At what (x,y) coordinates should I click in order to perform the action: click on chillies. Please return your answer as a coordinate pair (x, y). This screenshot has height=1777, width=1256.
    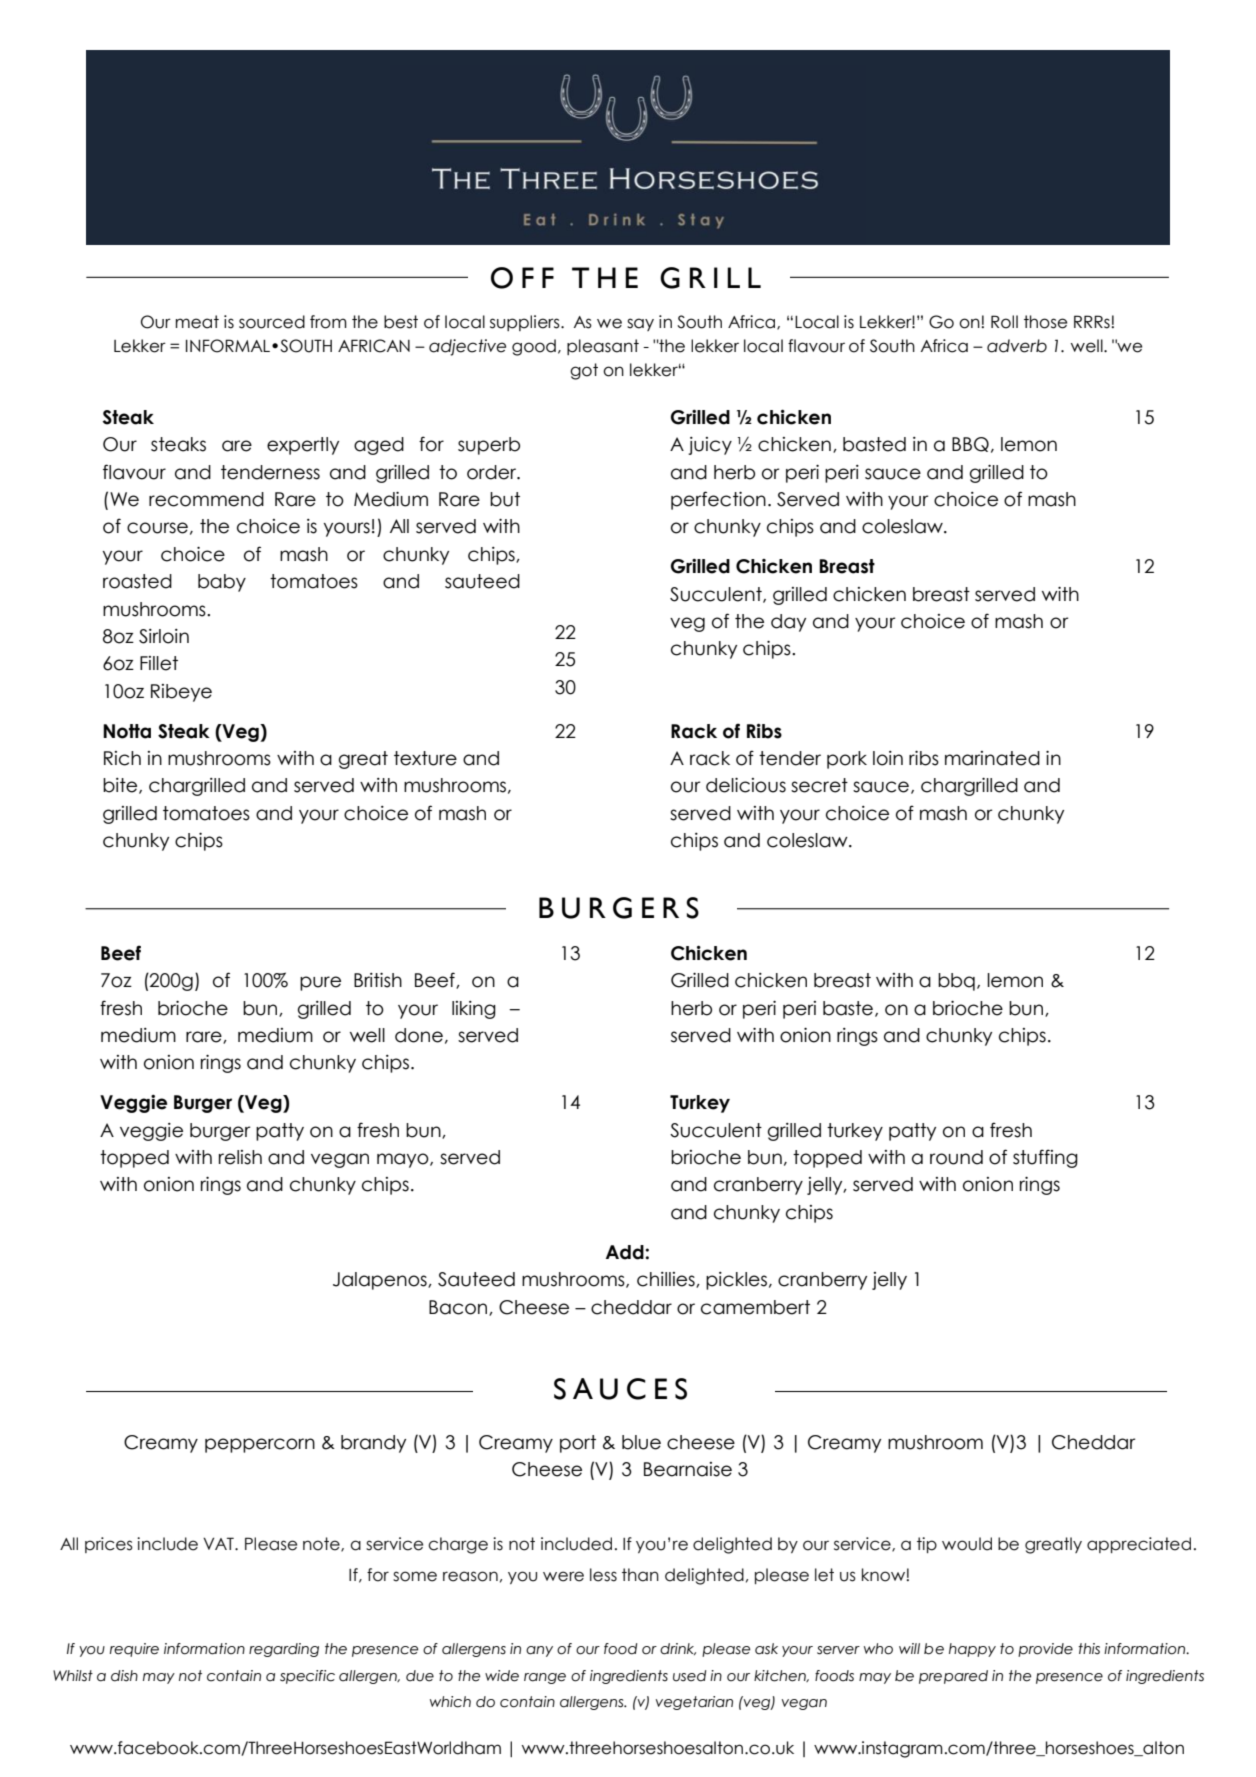
    Looking at the image, I should click on (667, 1280).
